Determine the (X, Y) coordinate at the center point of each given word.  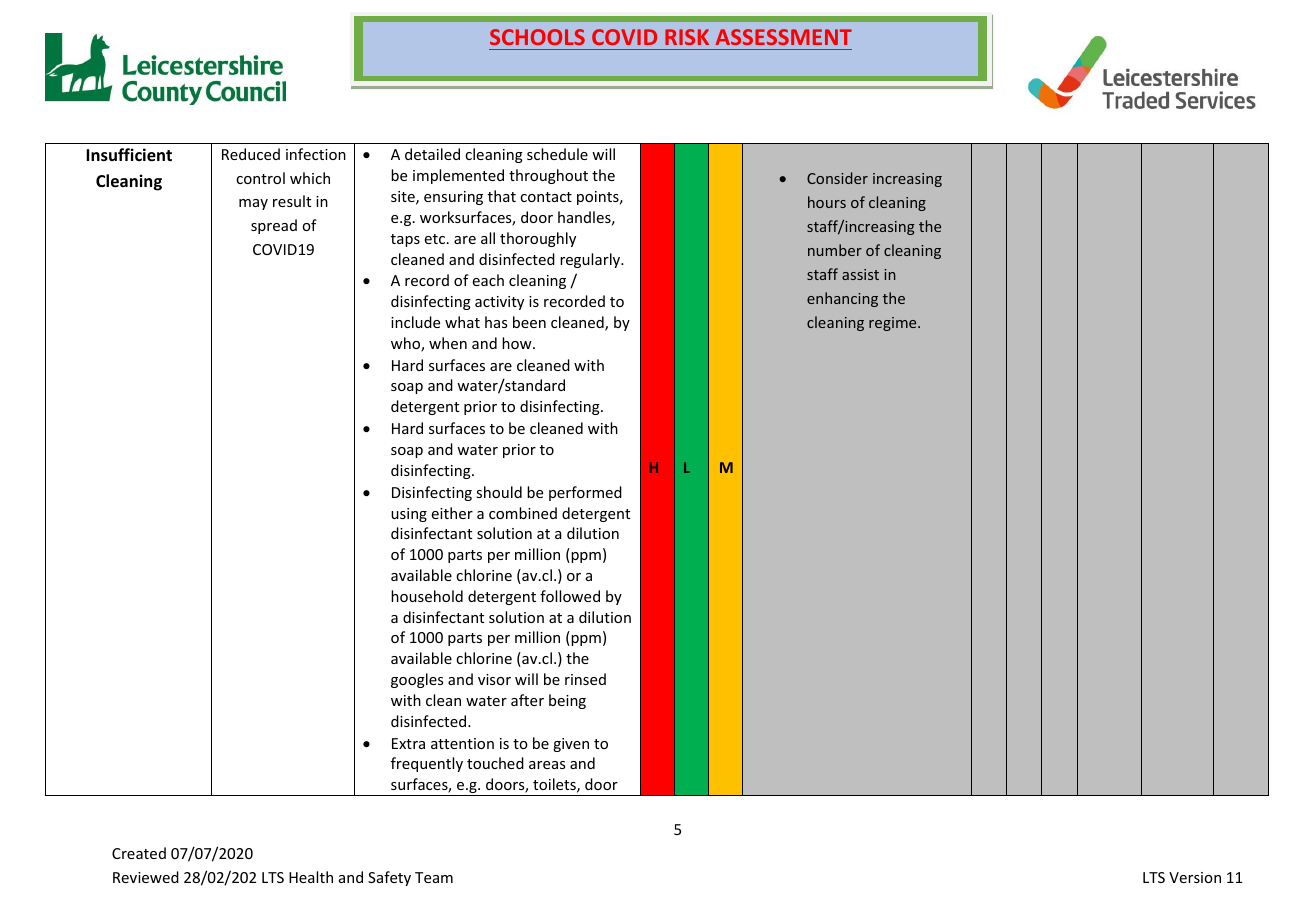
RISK (687, 37)
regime (894, 324)
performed (585, 493)
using (409, 515)
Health (311, 877)
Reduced (251, 154)
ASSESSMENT (784, 37)
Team (434, 877)
